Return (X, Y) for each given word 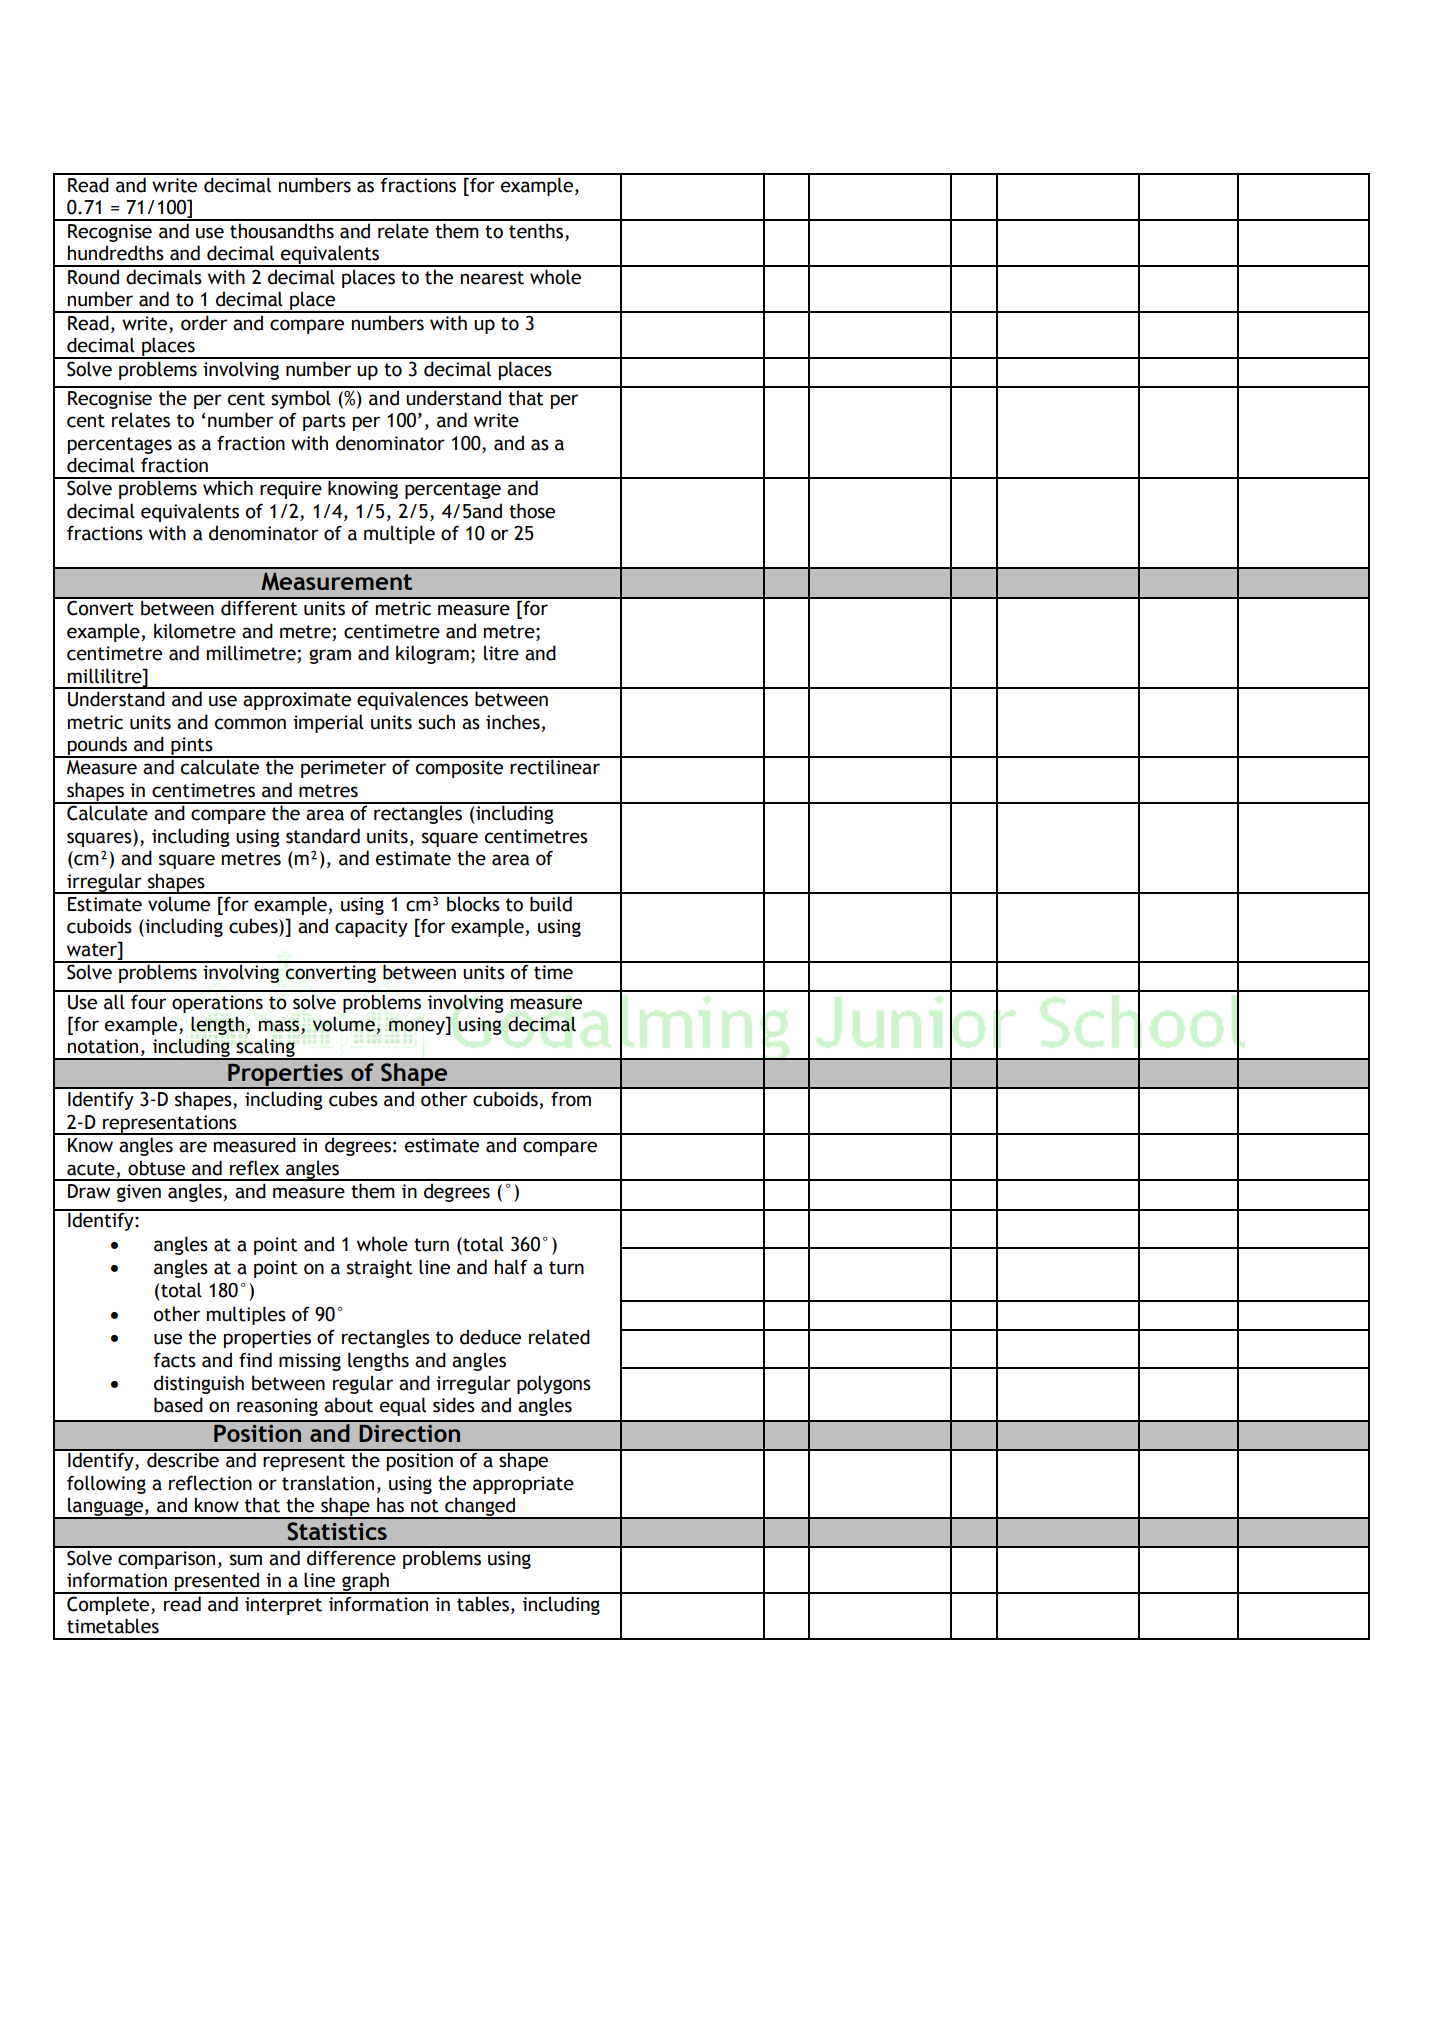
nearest (492, 278)
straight (380, 1268)
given (139, 1193)
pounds (98, 746)
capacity (371, 928)
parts (324, 422)
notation (103, 1046)
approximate (297, 701)
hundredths (116, 253)
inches (513, 722)
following (106, 1484)
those (532, 511)
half (511, 1267)
